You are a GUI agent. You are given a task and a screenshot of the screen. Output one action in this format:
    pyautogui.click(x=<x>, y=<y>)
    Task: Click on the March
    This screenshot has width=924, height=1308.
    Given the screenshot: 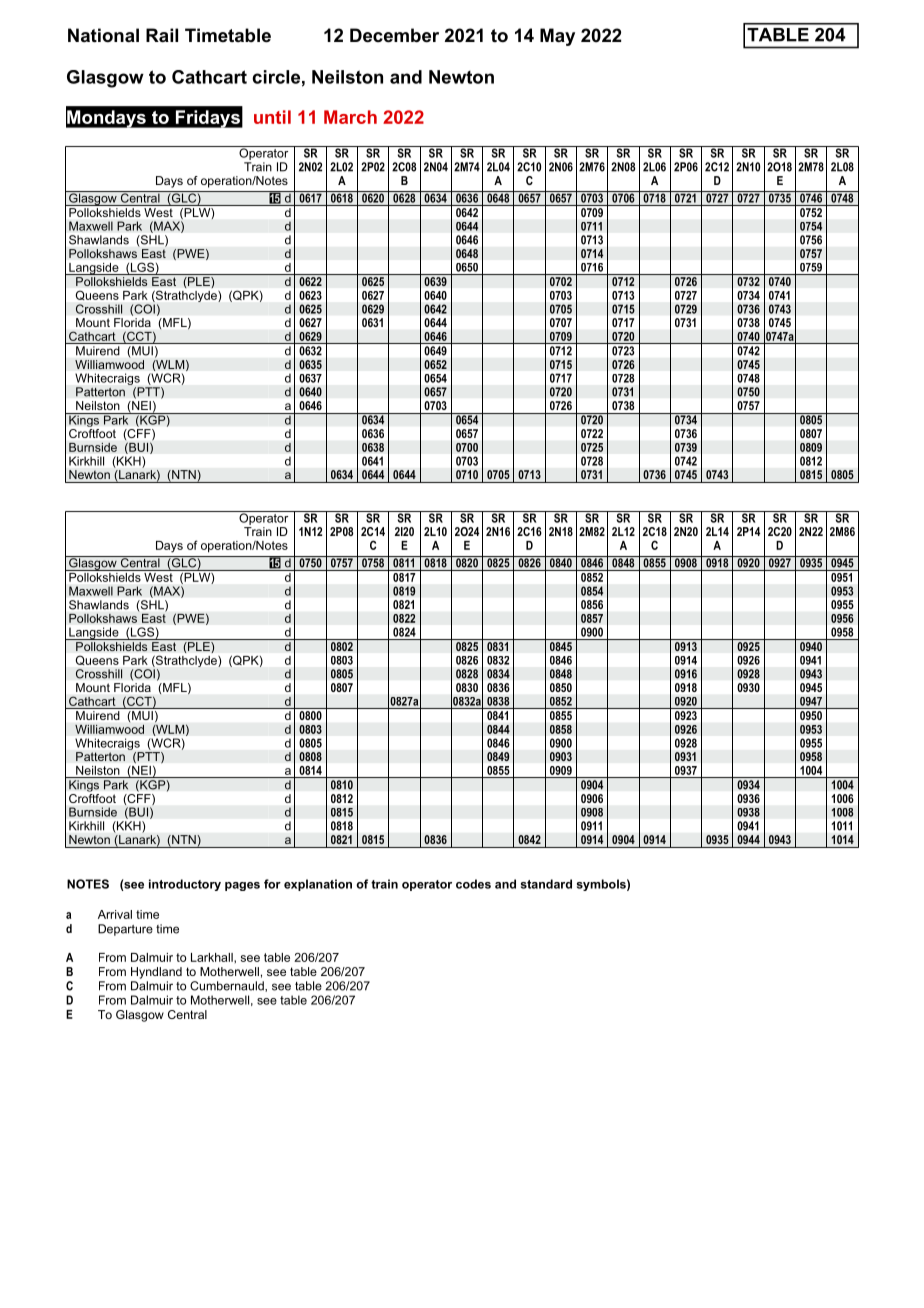 What is the action you would take?
    pyautogui.click(x=350, y=117)
